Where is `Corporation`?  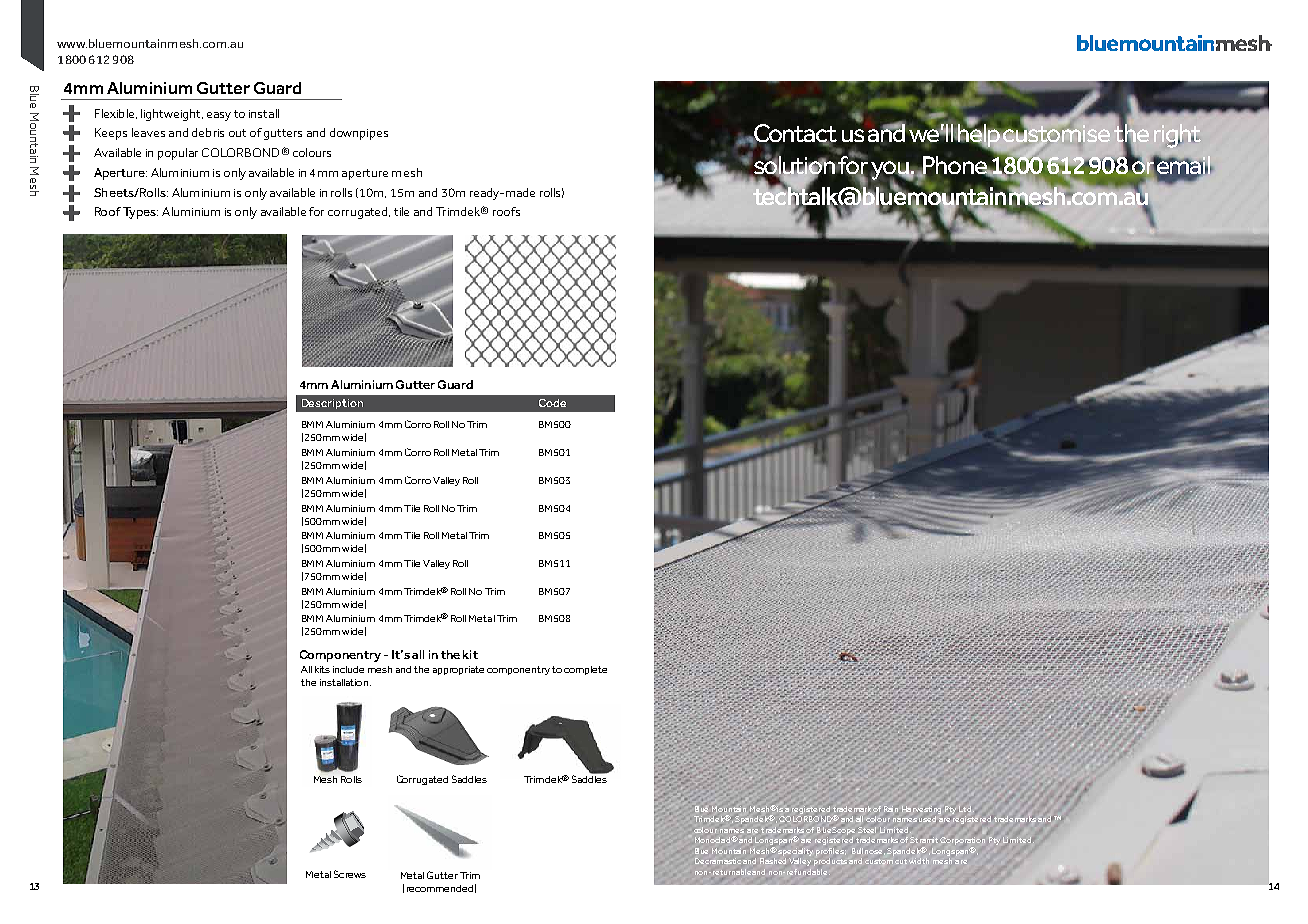
Corporation is located at coordinates (962, 841).
